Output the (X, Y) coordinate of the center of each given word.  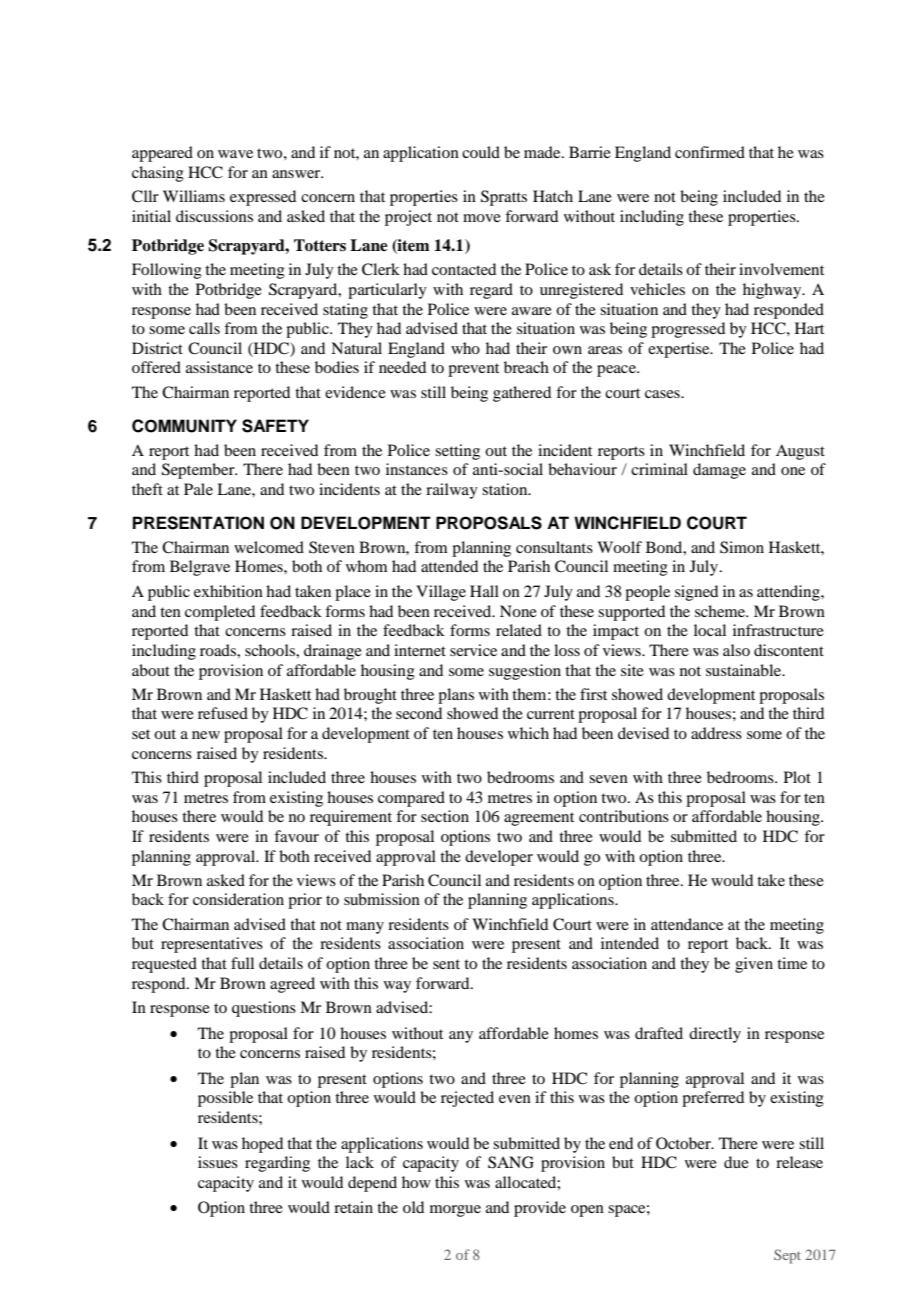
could (481, 152)
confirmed (710, 152)
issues (218, 1162)
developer (499, 858)
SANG (511, 1162)
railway (452, 491)
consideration (238, 899)
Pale (198, 489)
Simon (742, 547)
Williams (194, 196)
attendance (687, 924)
